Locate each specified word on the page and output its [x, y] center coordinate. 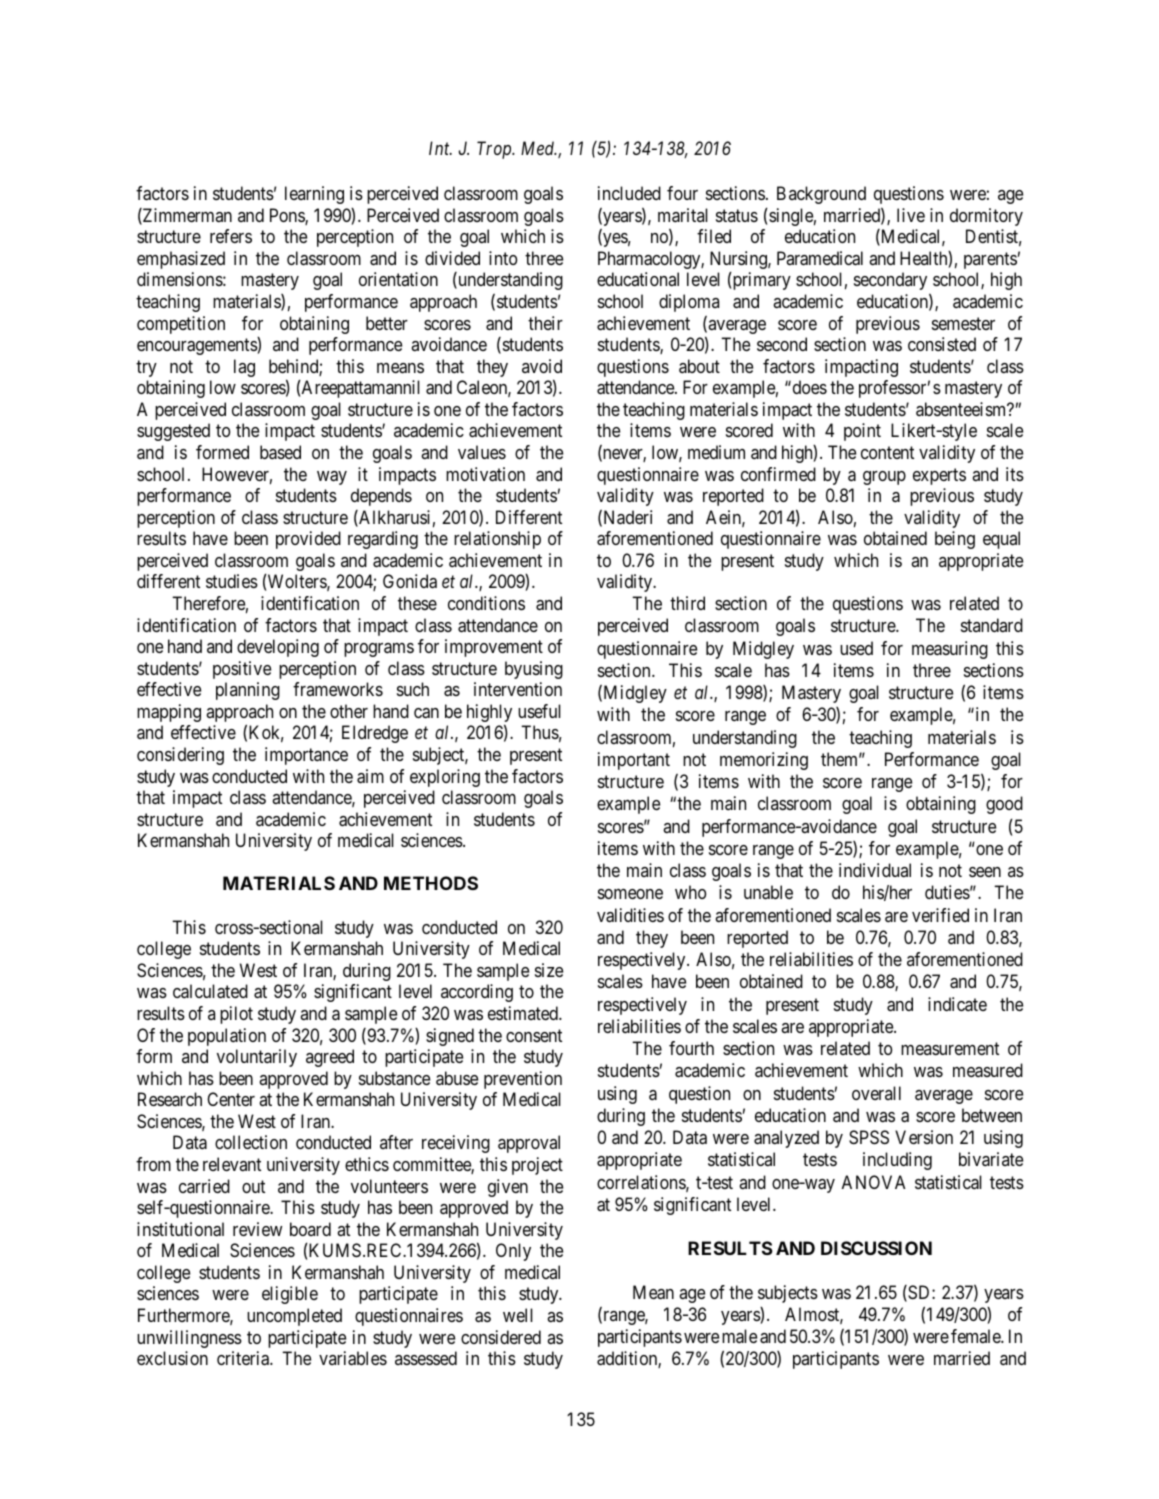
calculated [210, 991]
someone [630, 894]
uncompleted [294, 1317]
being [955, 540]
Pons [288, 216]
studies [232, 581]
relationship [497, 540]
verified [940, 915]
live [911, 215]
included [629, 193]
